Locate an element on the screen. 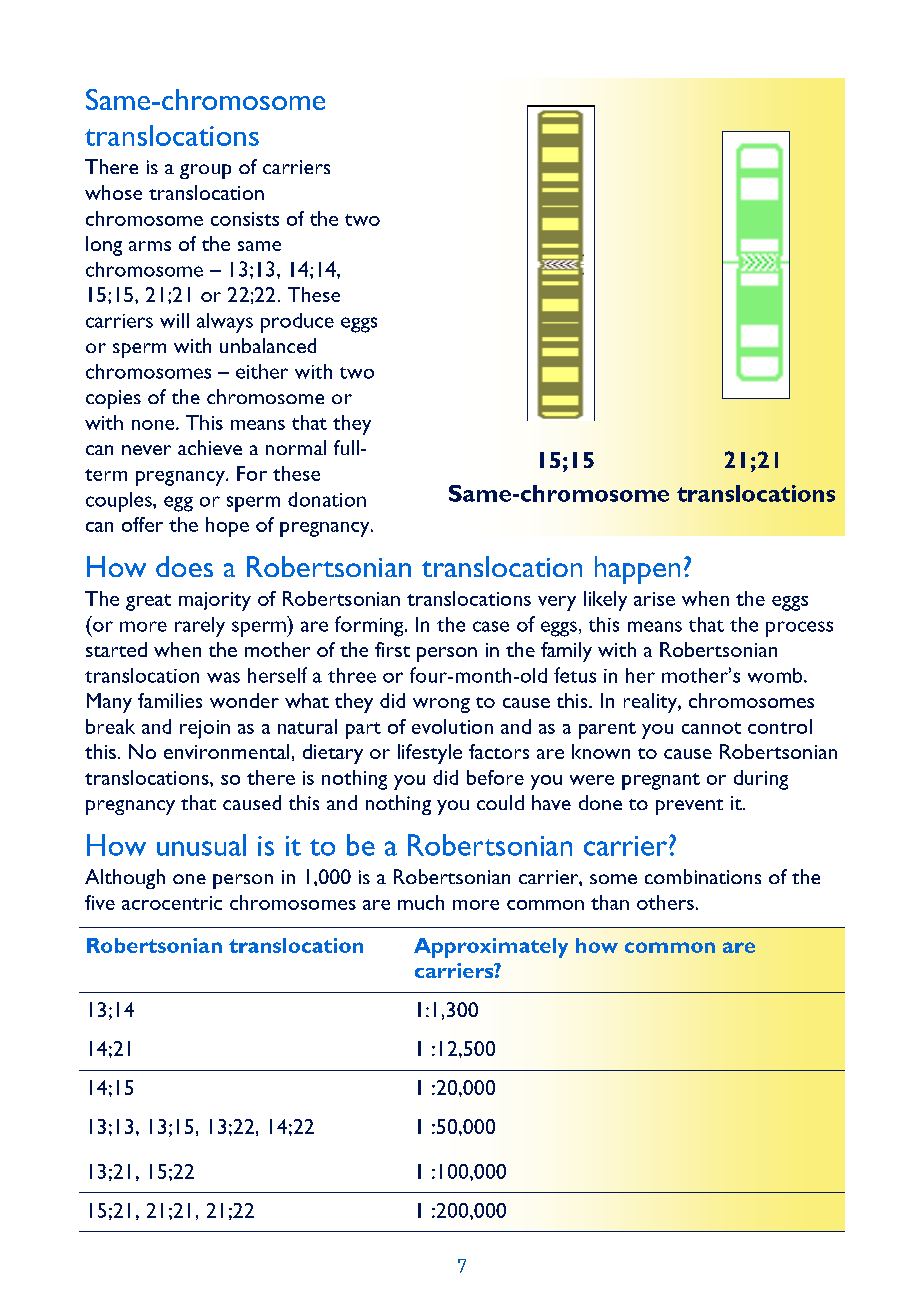 This screenshot has width=924, height=1310. group is located at coordinates (205, 171).
